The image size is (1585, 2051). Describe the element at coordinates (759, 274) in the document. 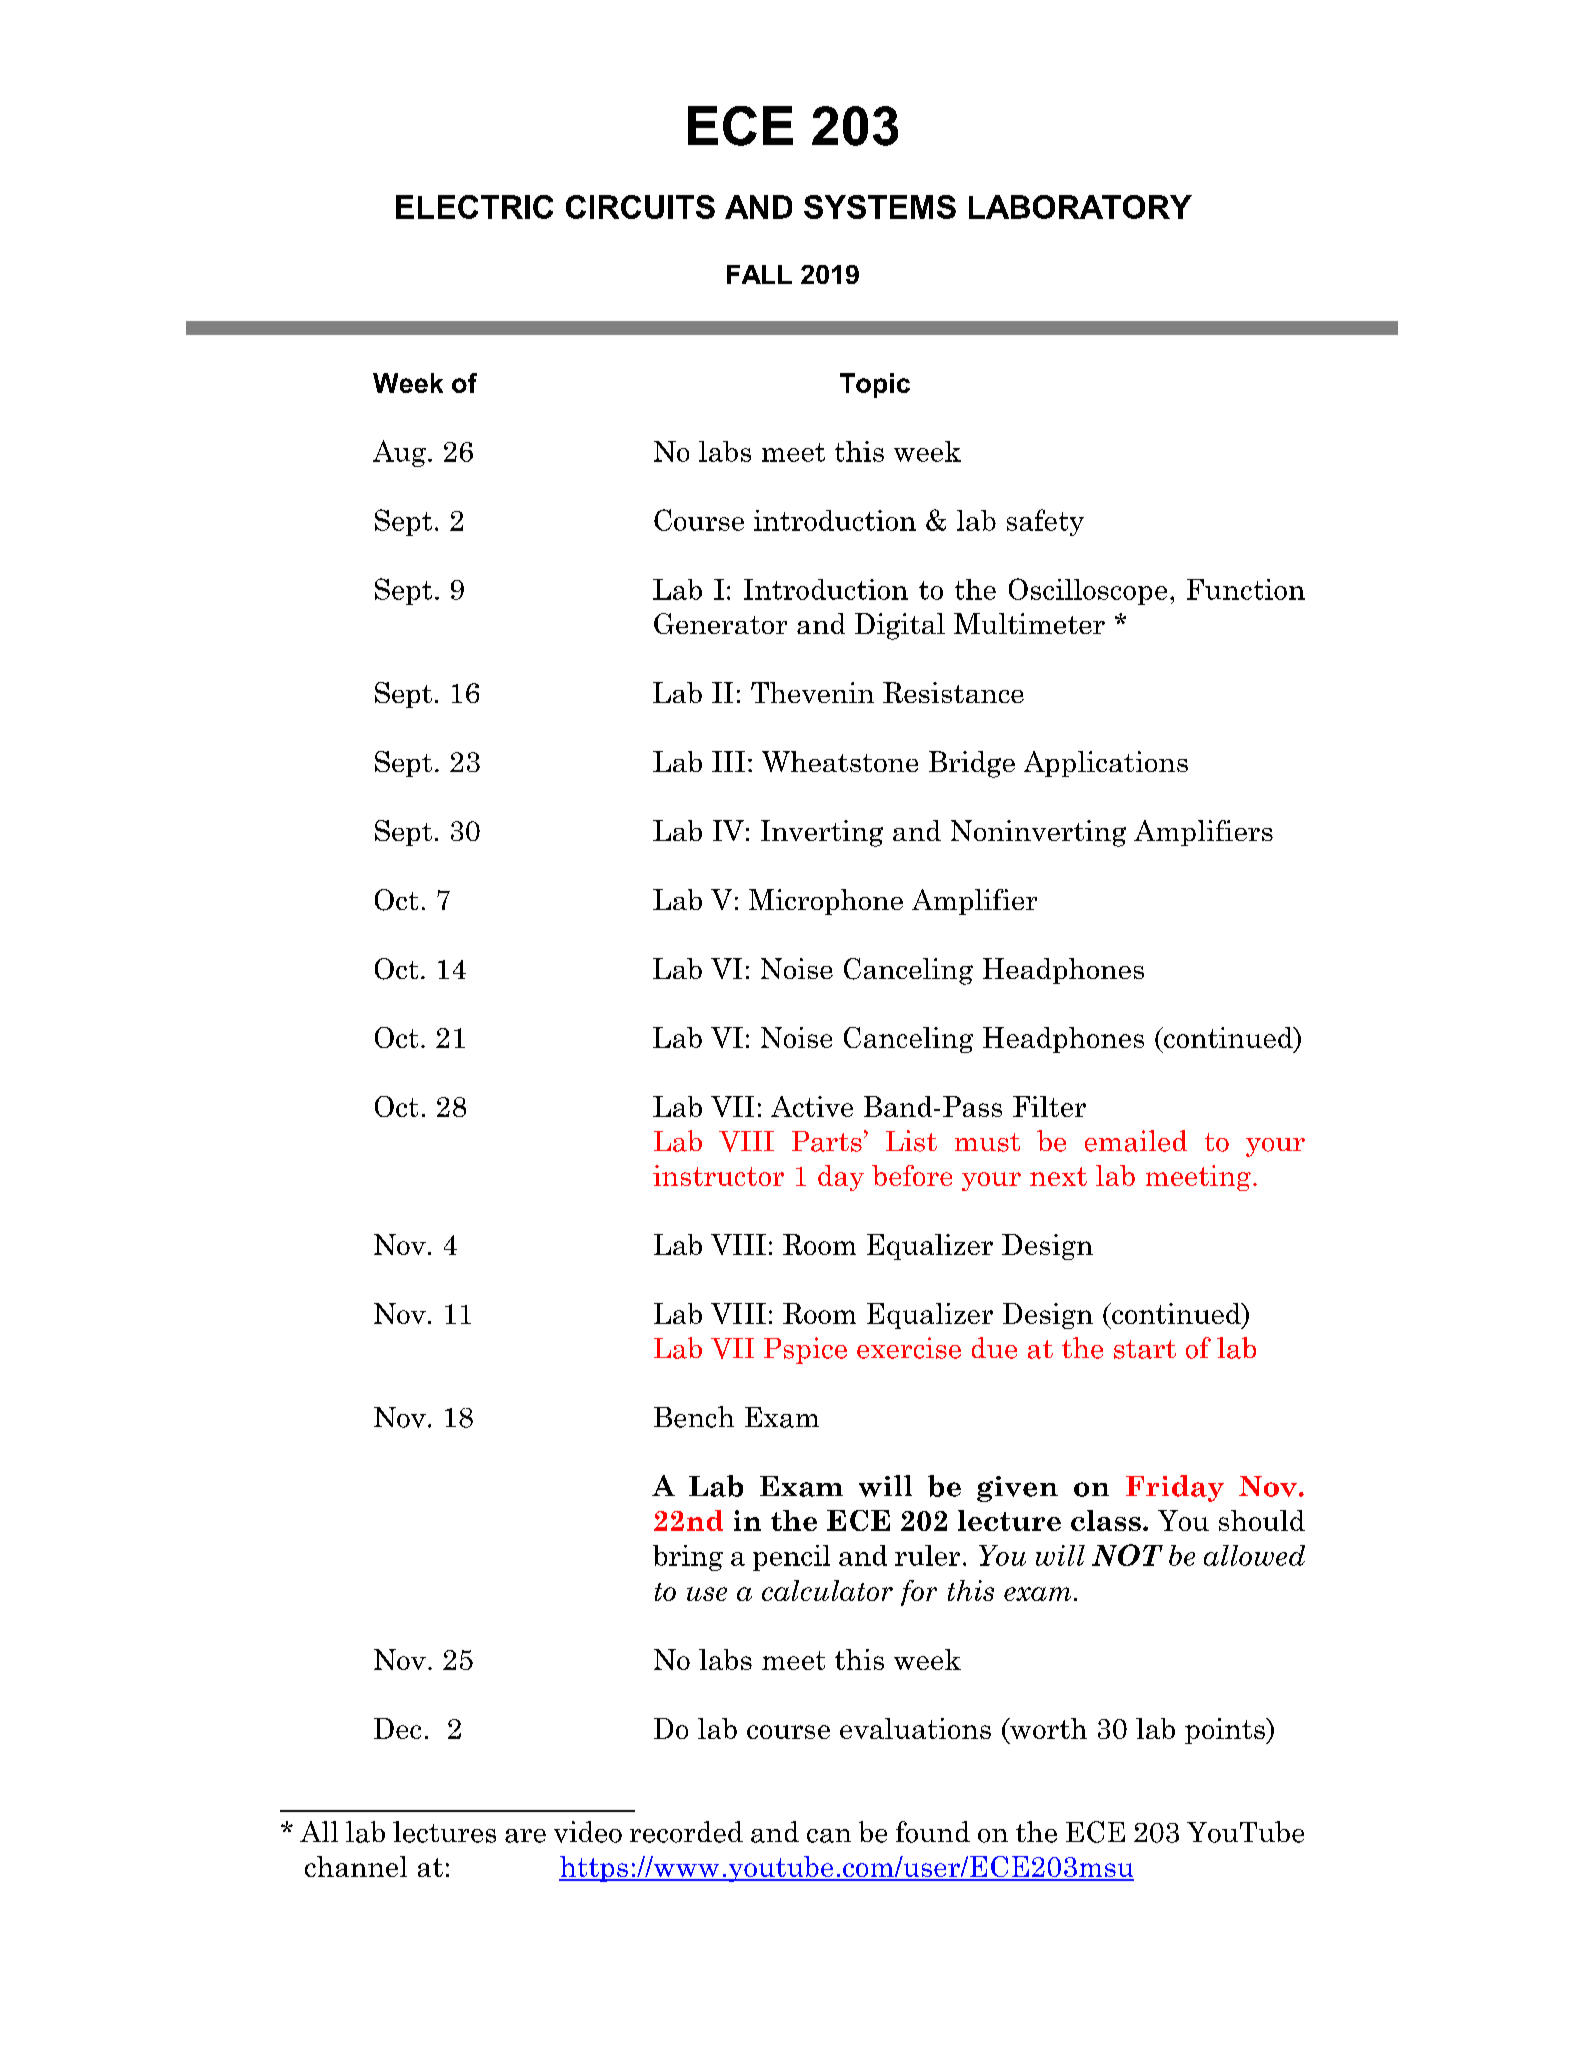

I see `FALL` at that location.
